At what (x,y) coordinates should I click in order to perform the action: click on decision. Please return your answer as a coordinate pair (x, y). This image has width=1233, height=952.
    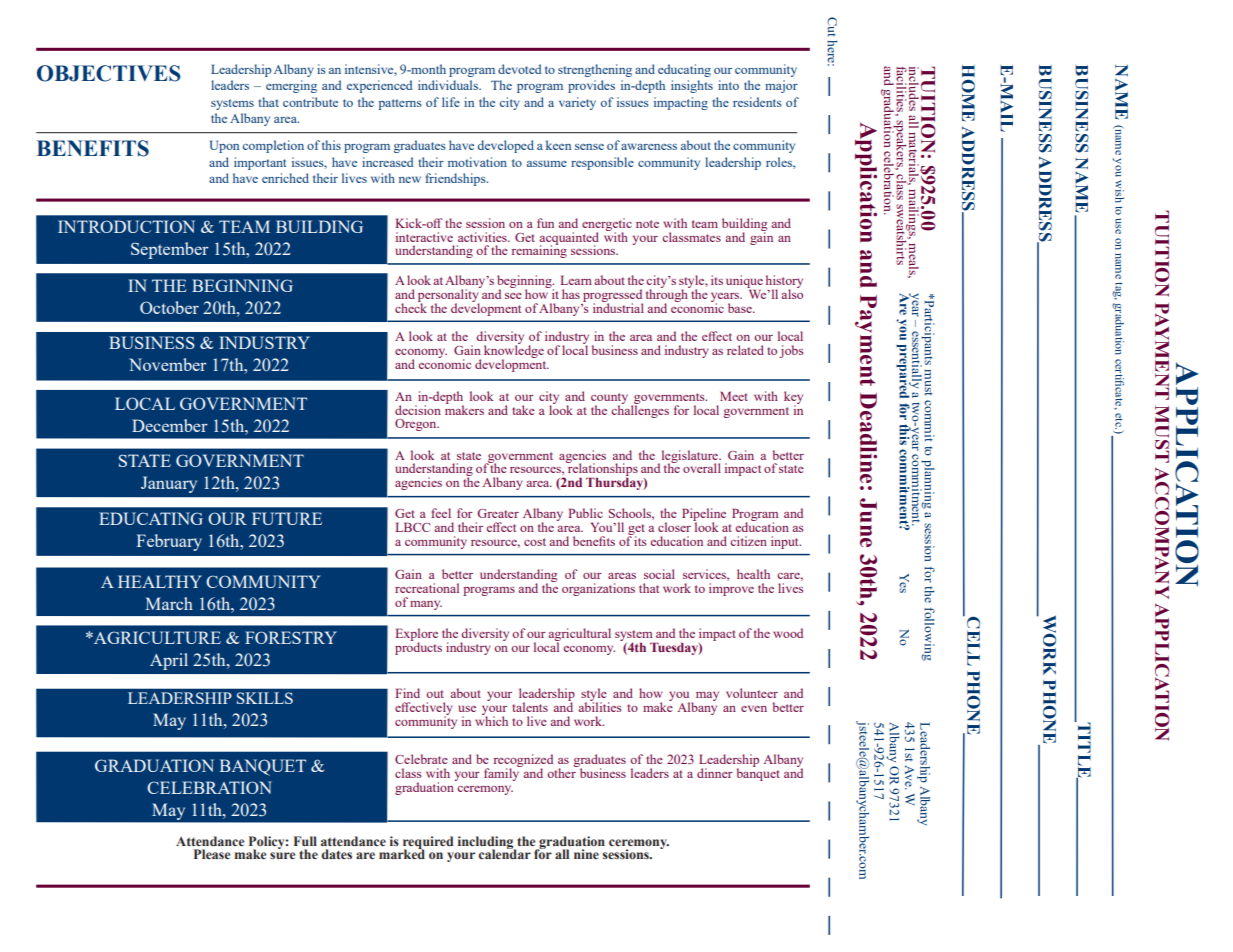
    Looking at the image, I should click on (418, 410).
